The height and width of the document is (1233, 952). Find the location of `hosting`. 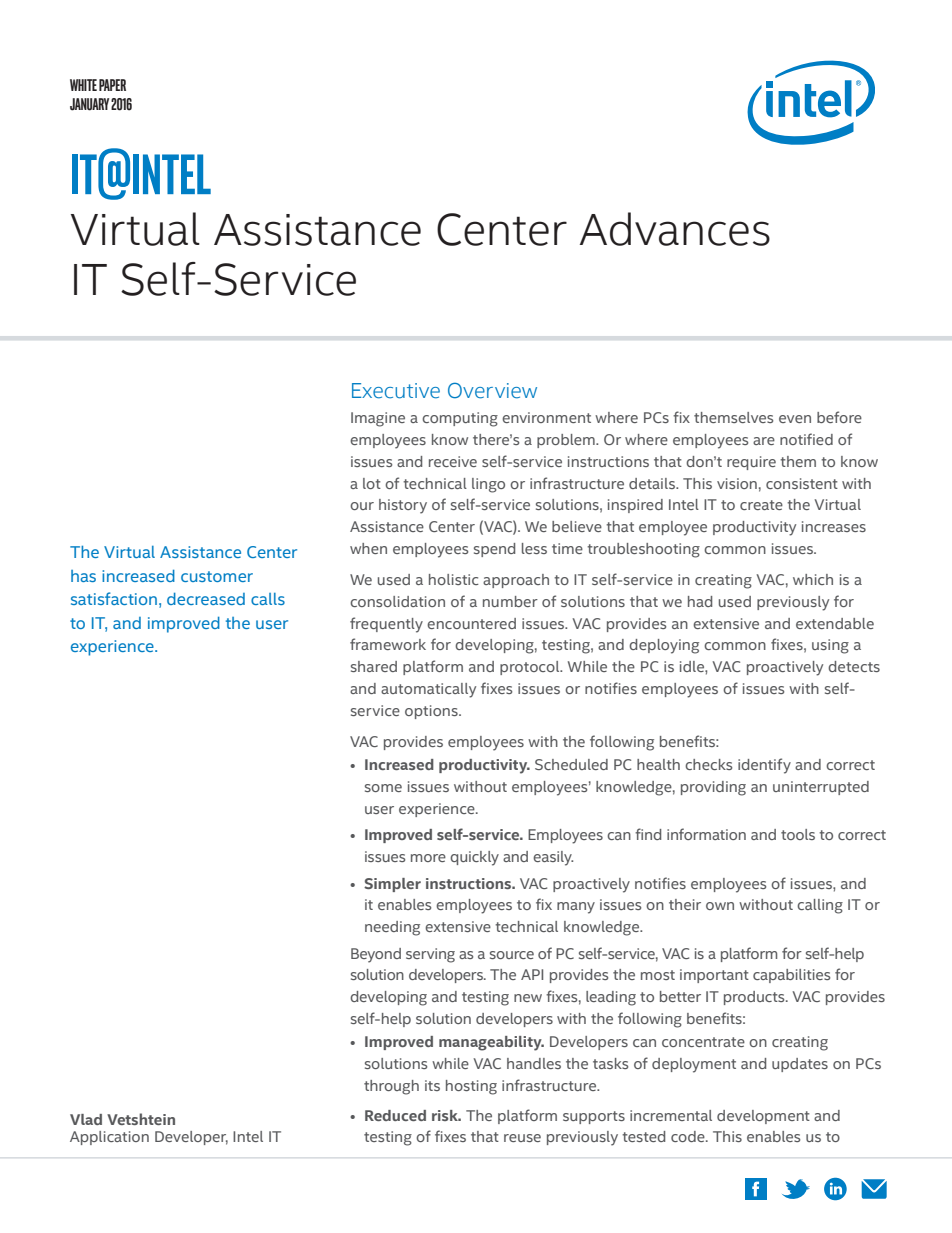

hosting is located at coordinates (471, 1087).
